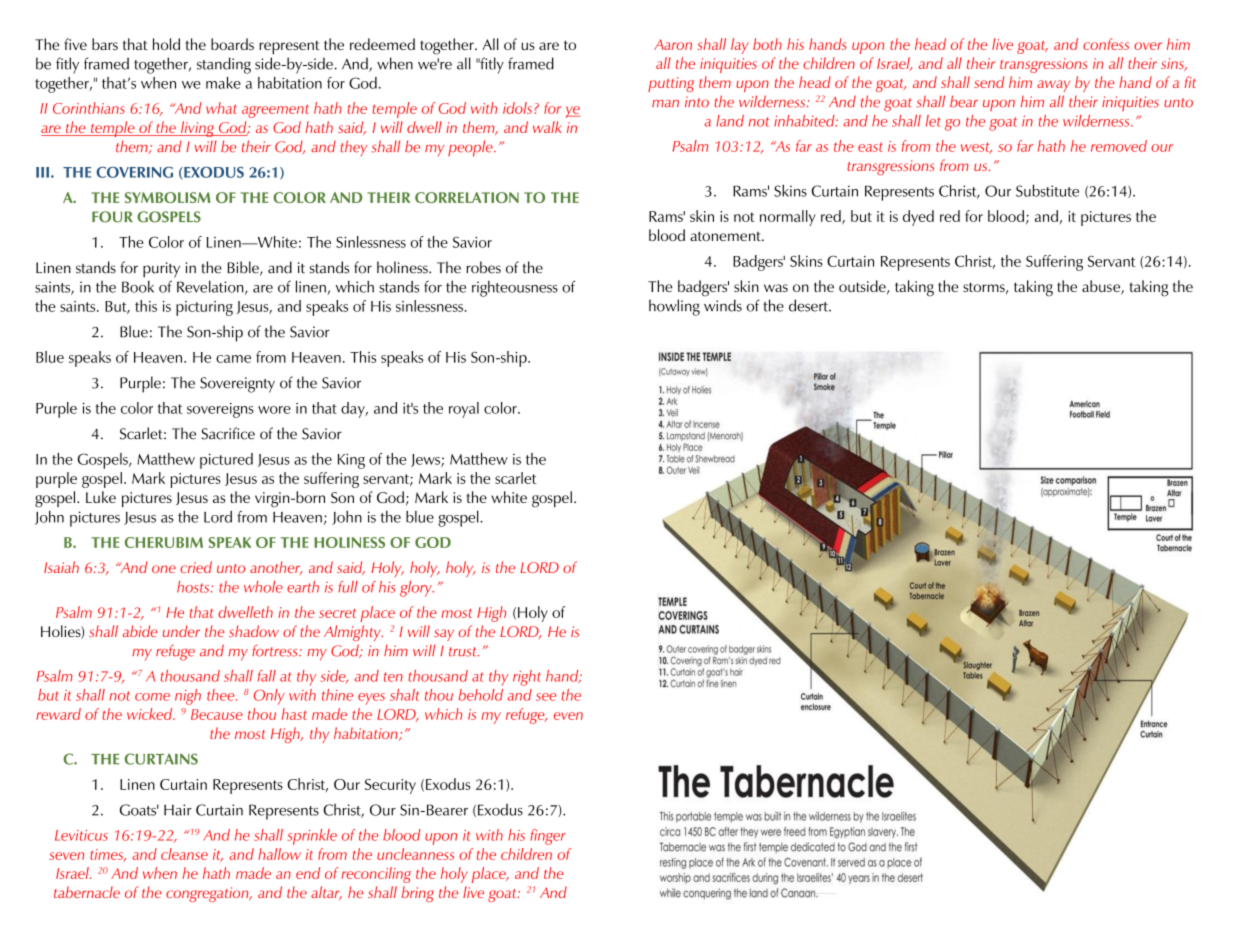  Describe the element at coordinates (918, 218) in the screenshot. I see `dyed` at that location.
